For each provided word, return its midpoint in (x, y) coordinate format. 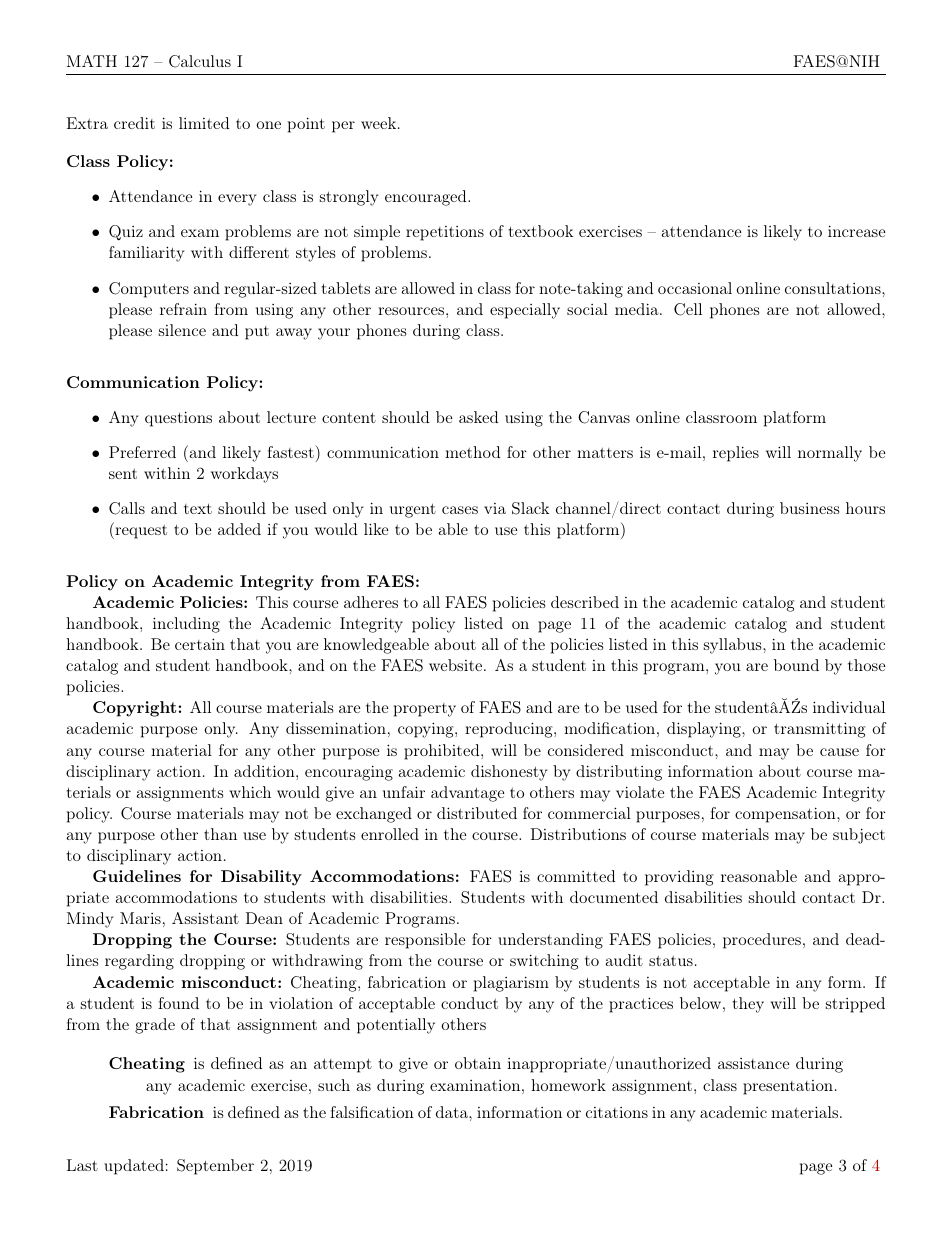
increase (856, 231)
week (378, 123)
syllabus (734, 646)
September (215, 1167)
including (186, 625)
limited (204, 123)
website (455, 665)
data (453, 1112)
